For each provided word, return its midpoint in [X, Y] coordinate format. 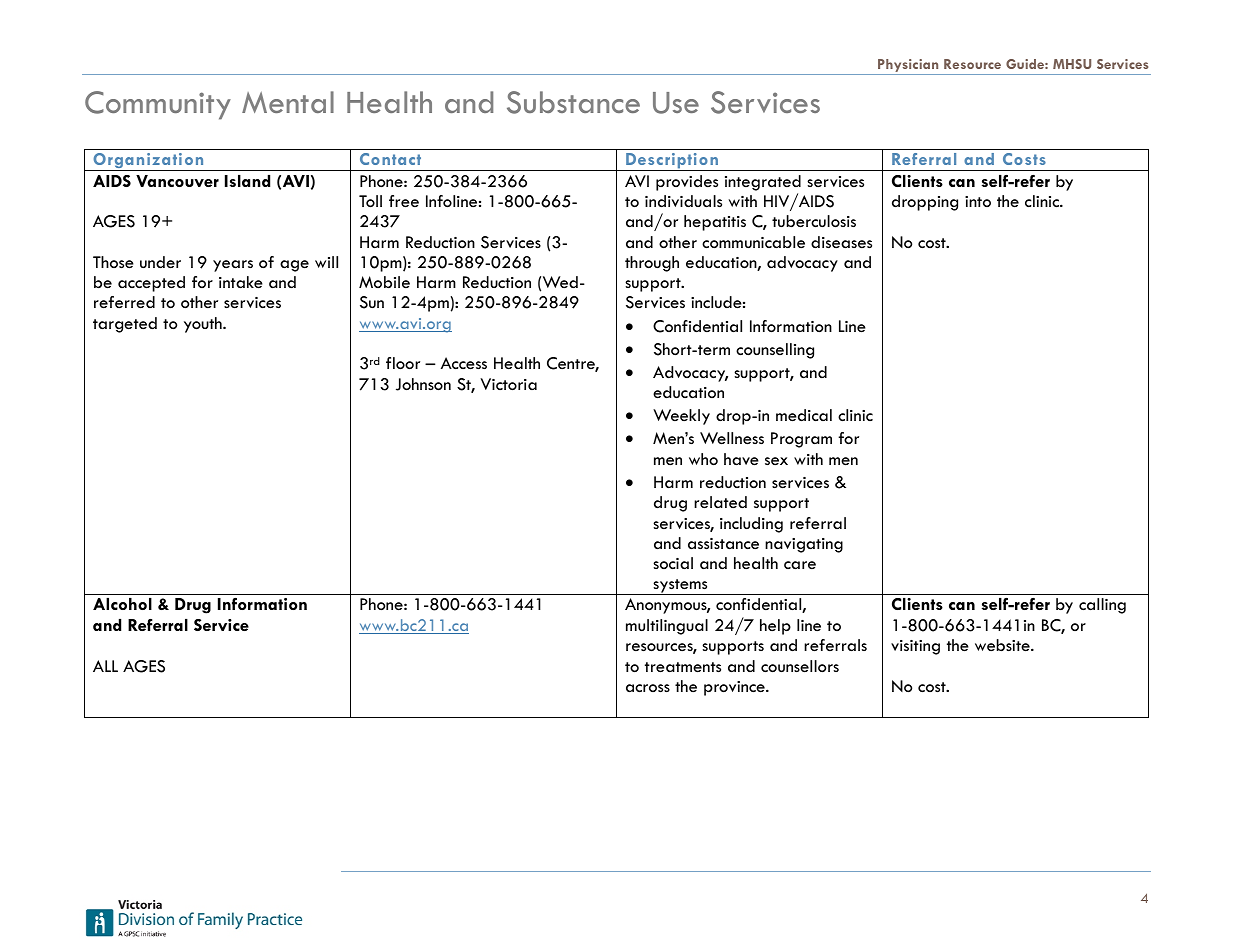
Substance [573, 102]
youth [204, 325]
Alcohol [122, 604]
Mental [288, 102]
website [1003, 645]
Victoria [508, 384]
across [648, 688]
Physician [908, 67]
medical [804, 415]
